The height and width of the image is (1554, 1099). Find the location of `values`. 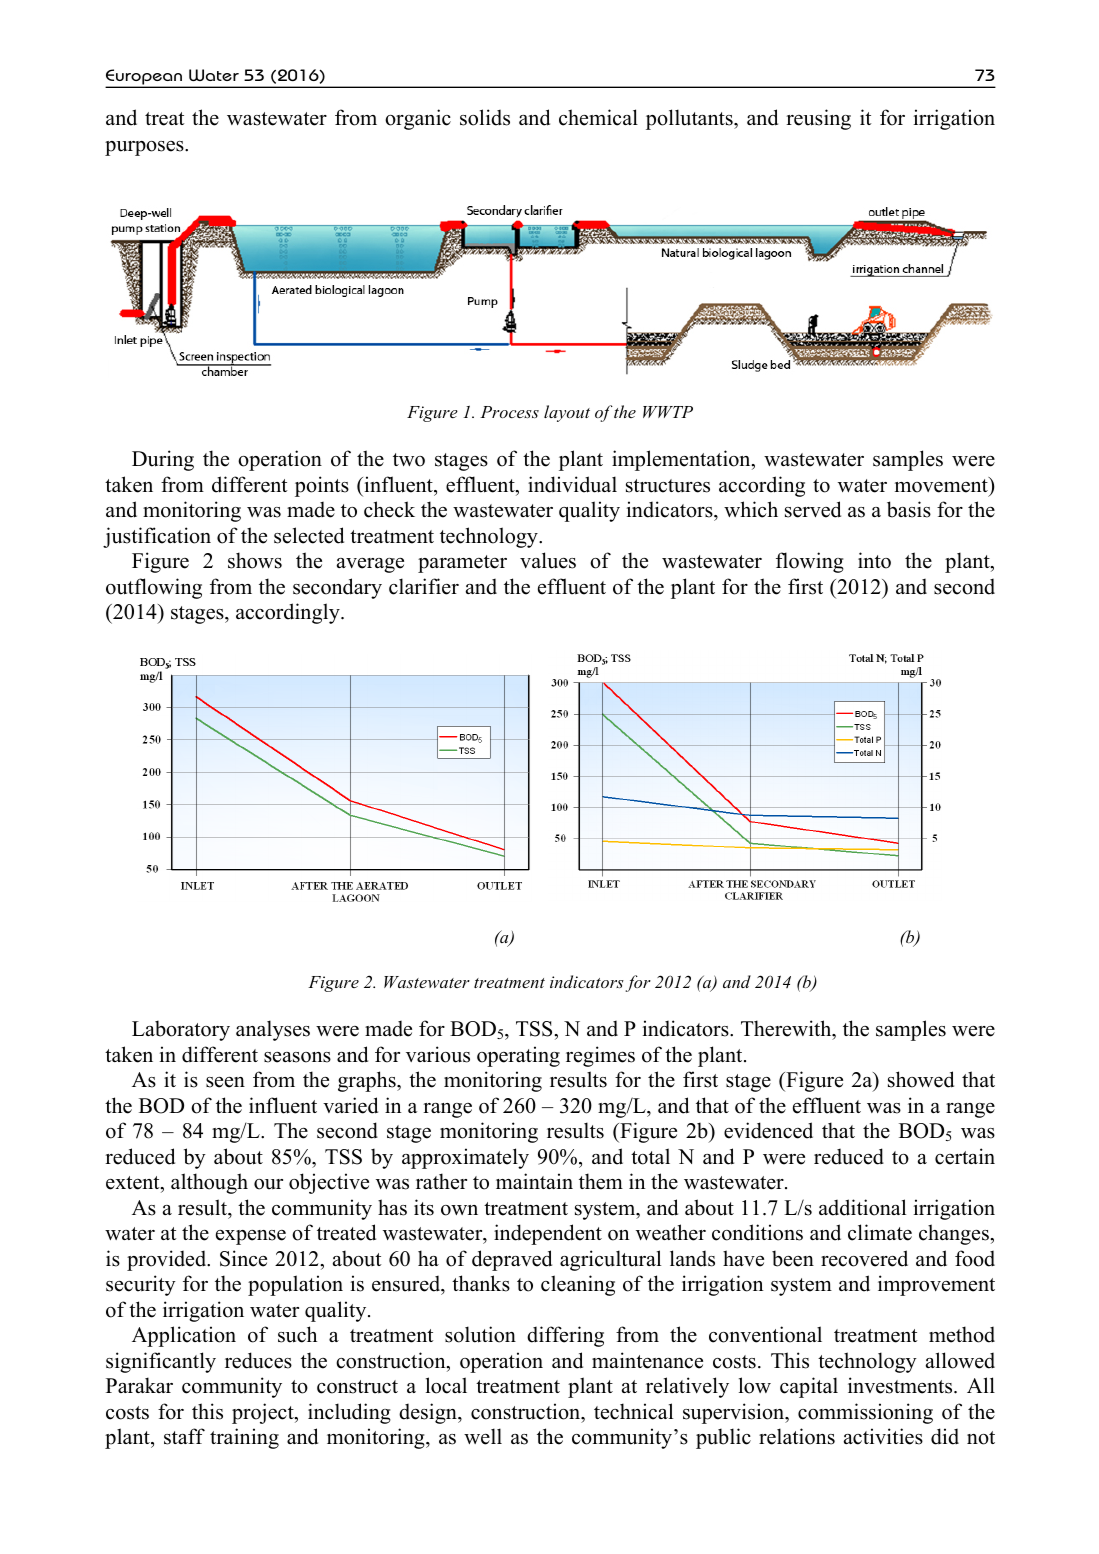

values is located at coordinates (548, 560).
